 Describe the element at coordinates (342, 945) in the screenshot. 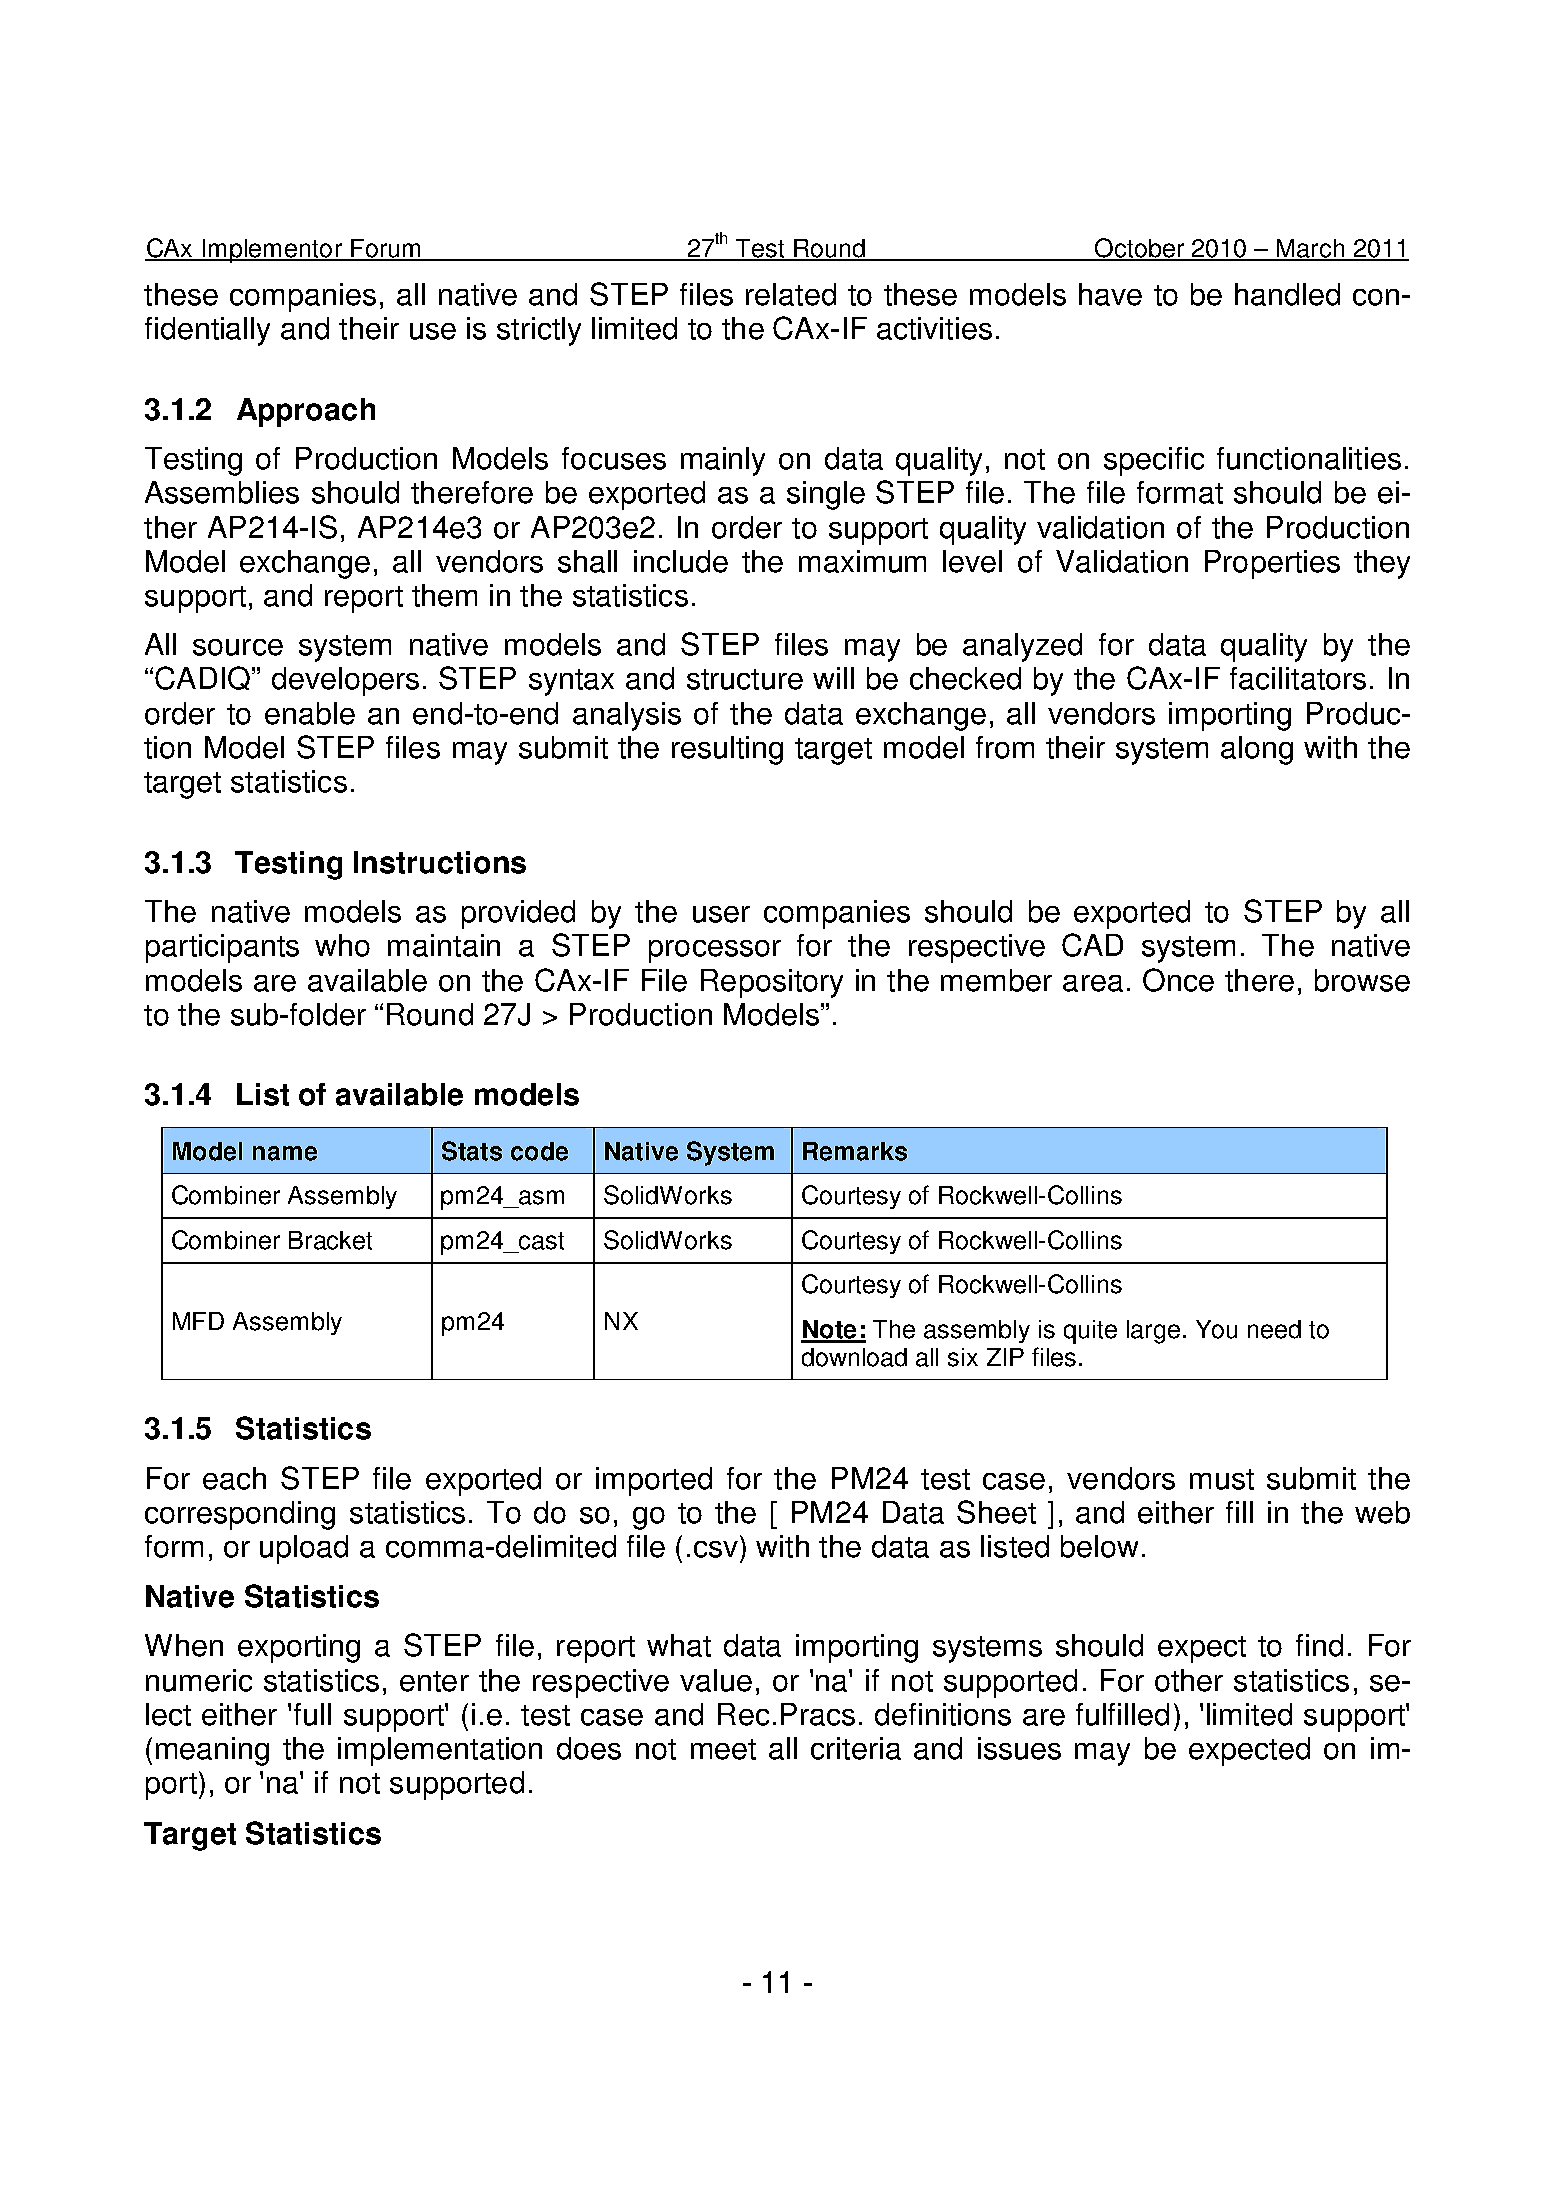

I see `who` at that location.
